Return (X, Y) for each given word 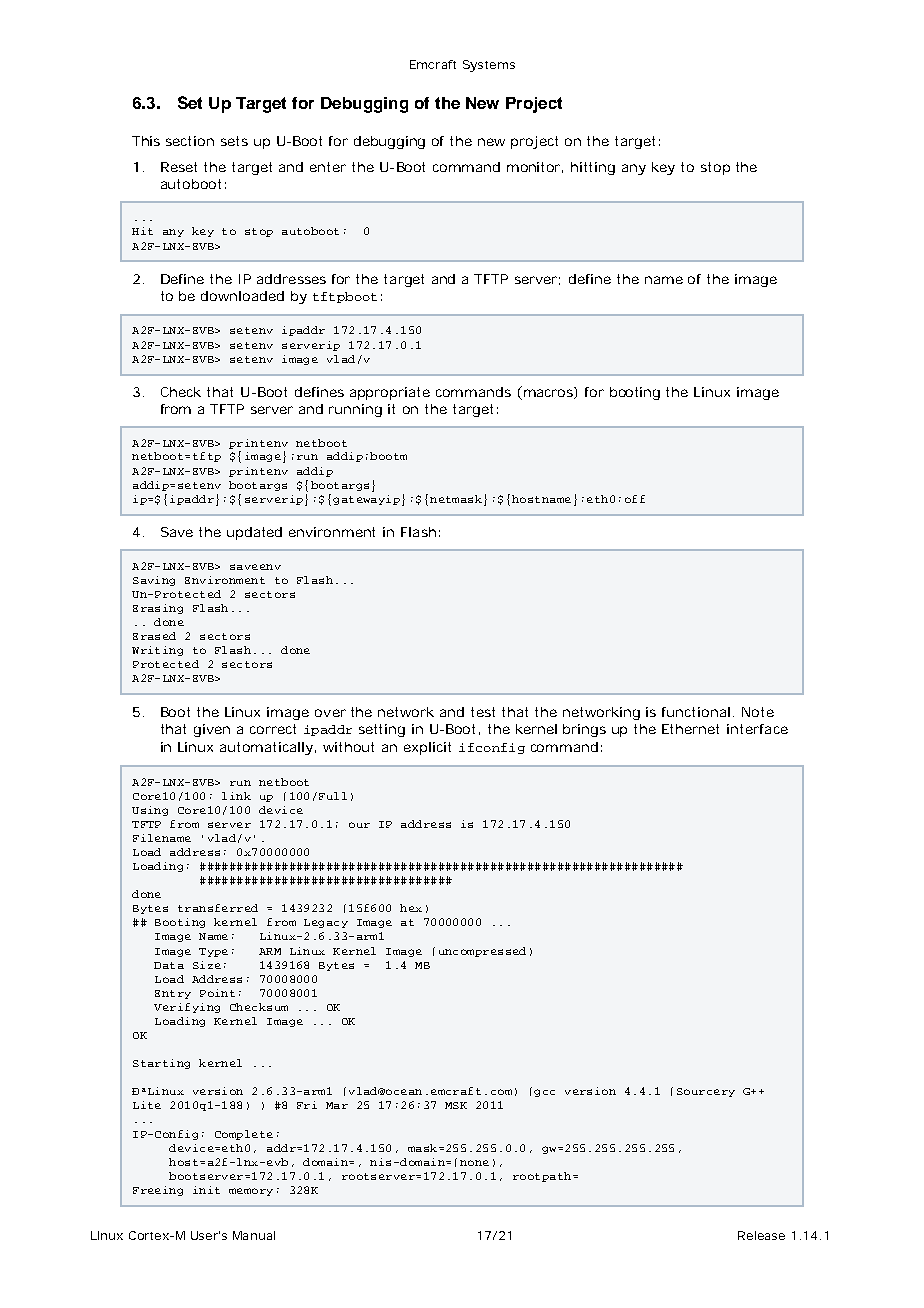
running (355, 410)
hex (411, 908)
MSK (456, 1105)
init (206, 1190)
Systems (489, 66)
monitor (535, 167)
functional (696, 712)
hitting (593, 168)
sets (234, 141)
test (483, 712)
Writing (157, 651)
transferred (218, 908)
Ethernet (690, 729)
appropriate (390, 393)
